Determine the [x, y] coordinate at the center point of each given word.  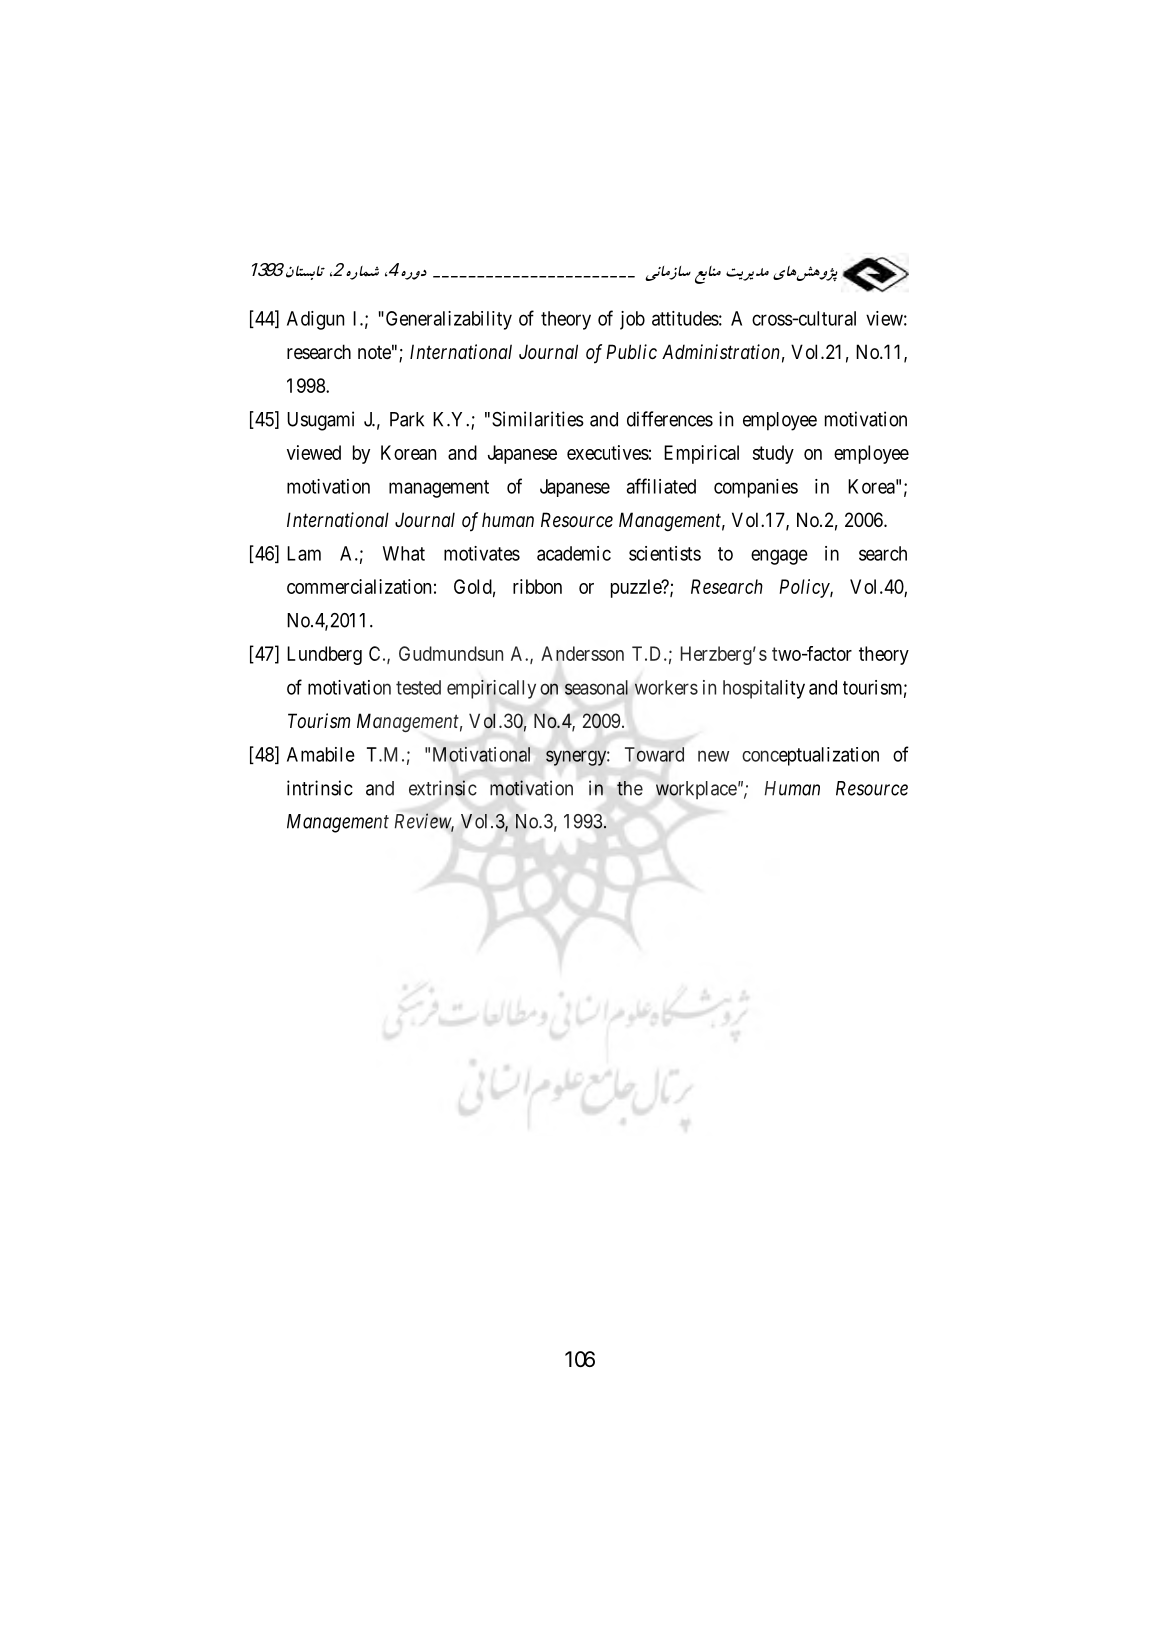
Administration [721, 351]
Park [407, 419]
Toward [654, 754]
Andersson [582, 653]
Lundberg [324, 655]
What [404, 553]
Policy [805, 588]
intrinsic [320, 788]
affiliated [661, 486]
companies [756, 488]
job [632, 320]
